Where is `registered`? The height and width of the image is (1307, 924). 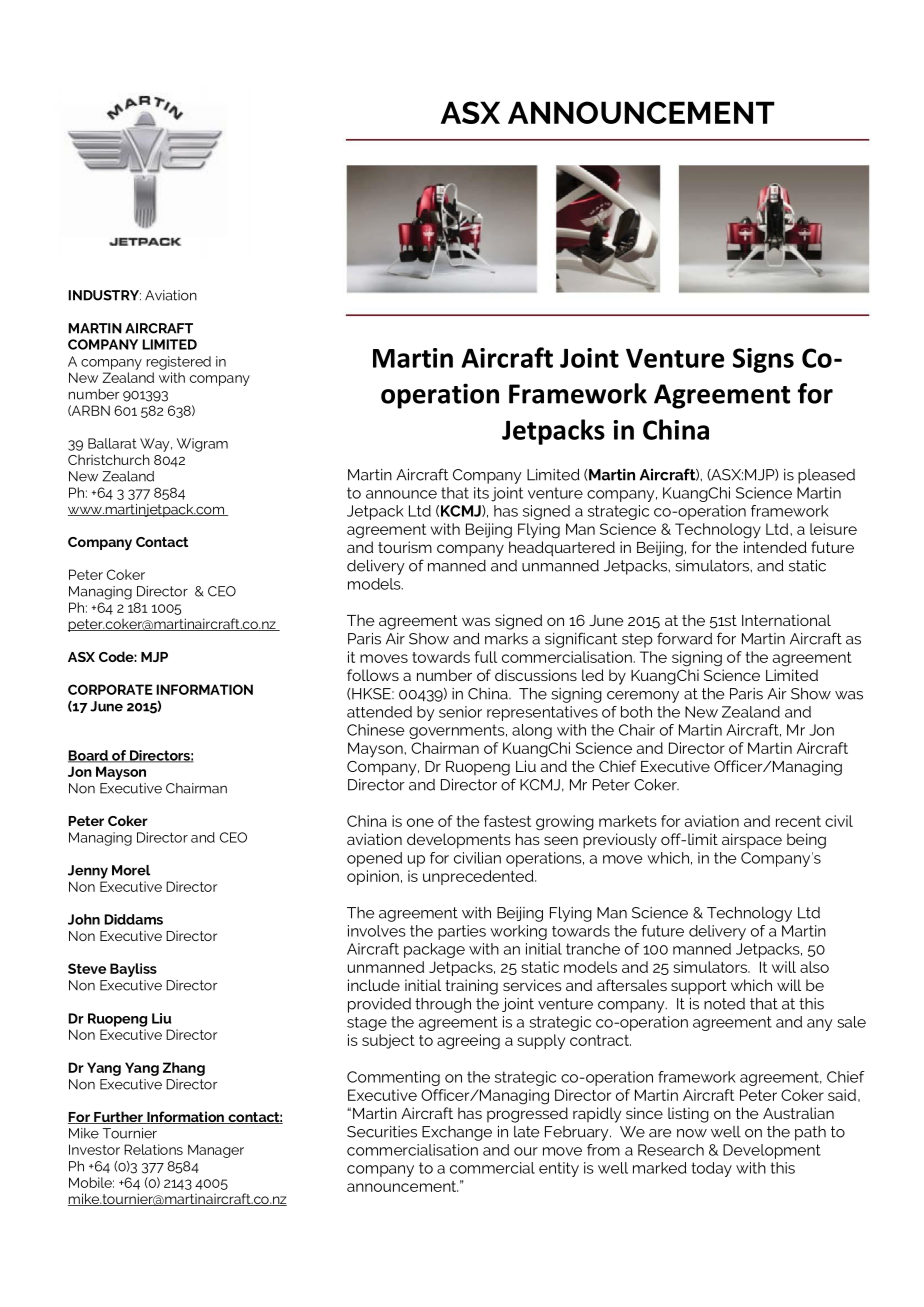 registered is located at coordinates (179, 363).
